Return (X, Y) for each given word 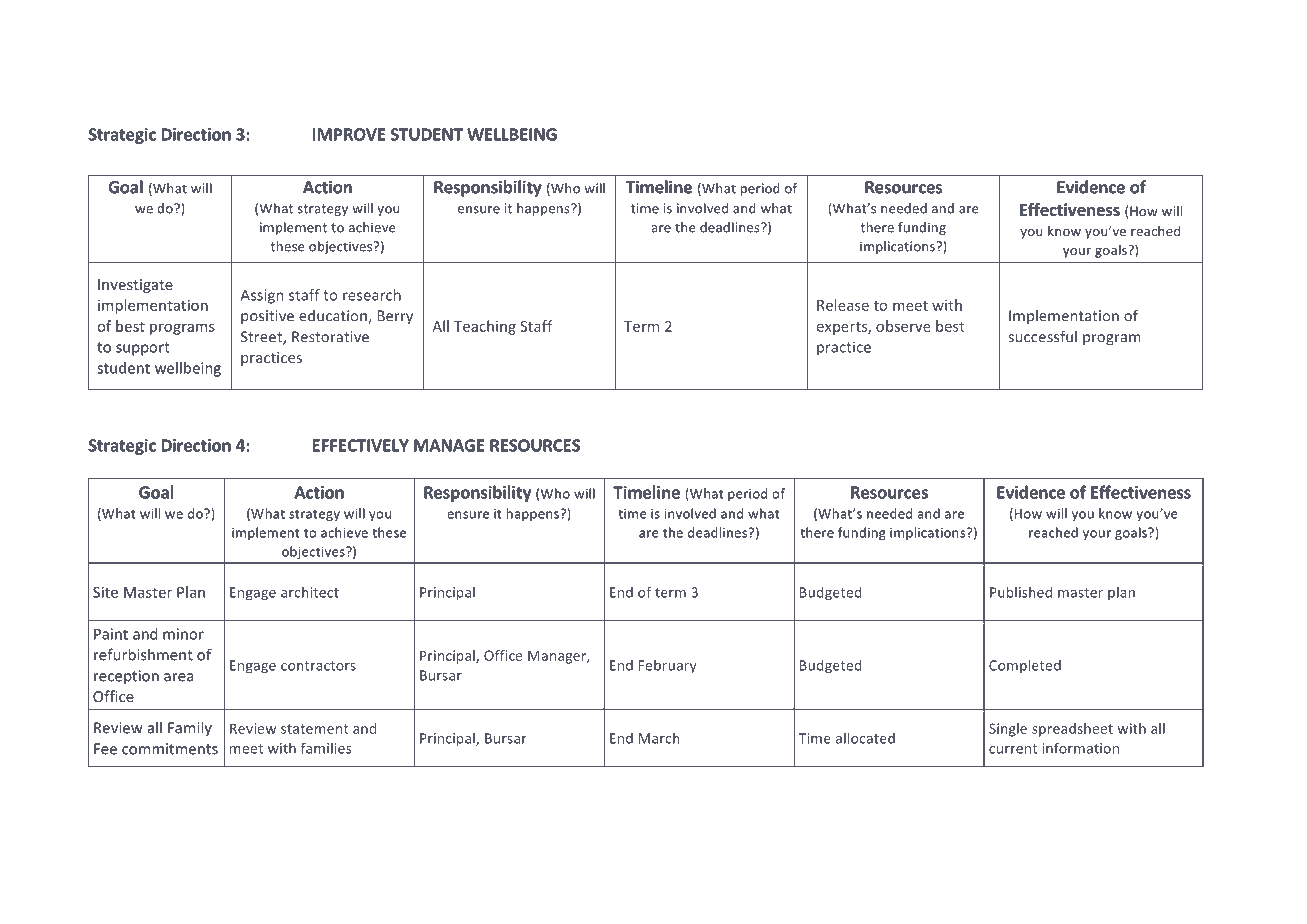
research (372, 295)
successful (1043, 336)
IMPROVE (349, 134)
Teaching (485, 327)
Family (190, 728)
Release (843, 305)
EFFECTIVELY (361, 445)
